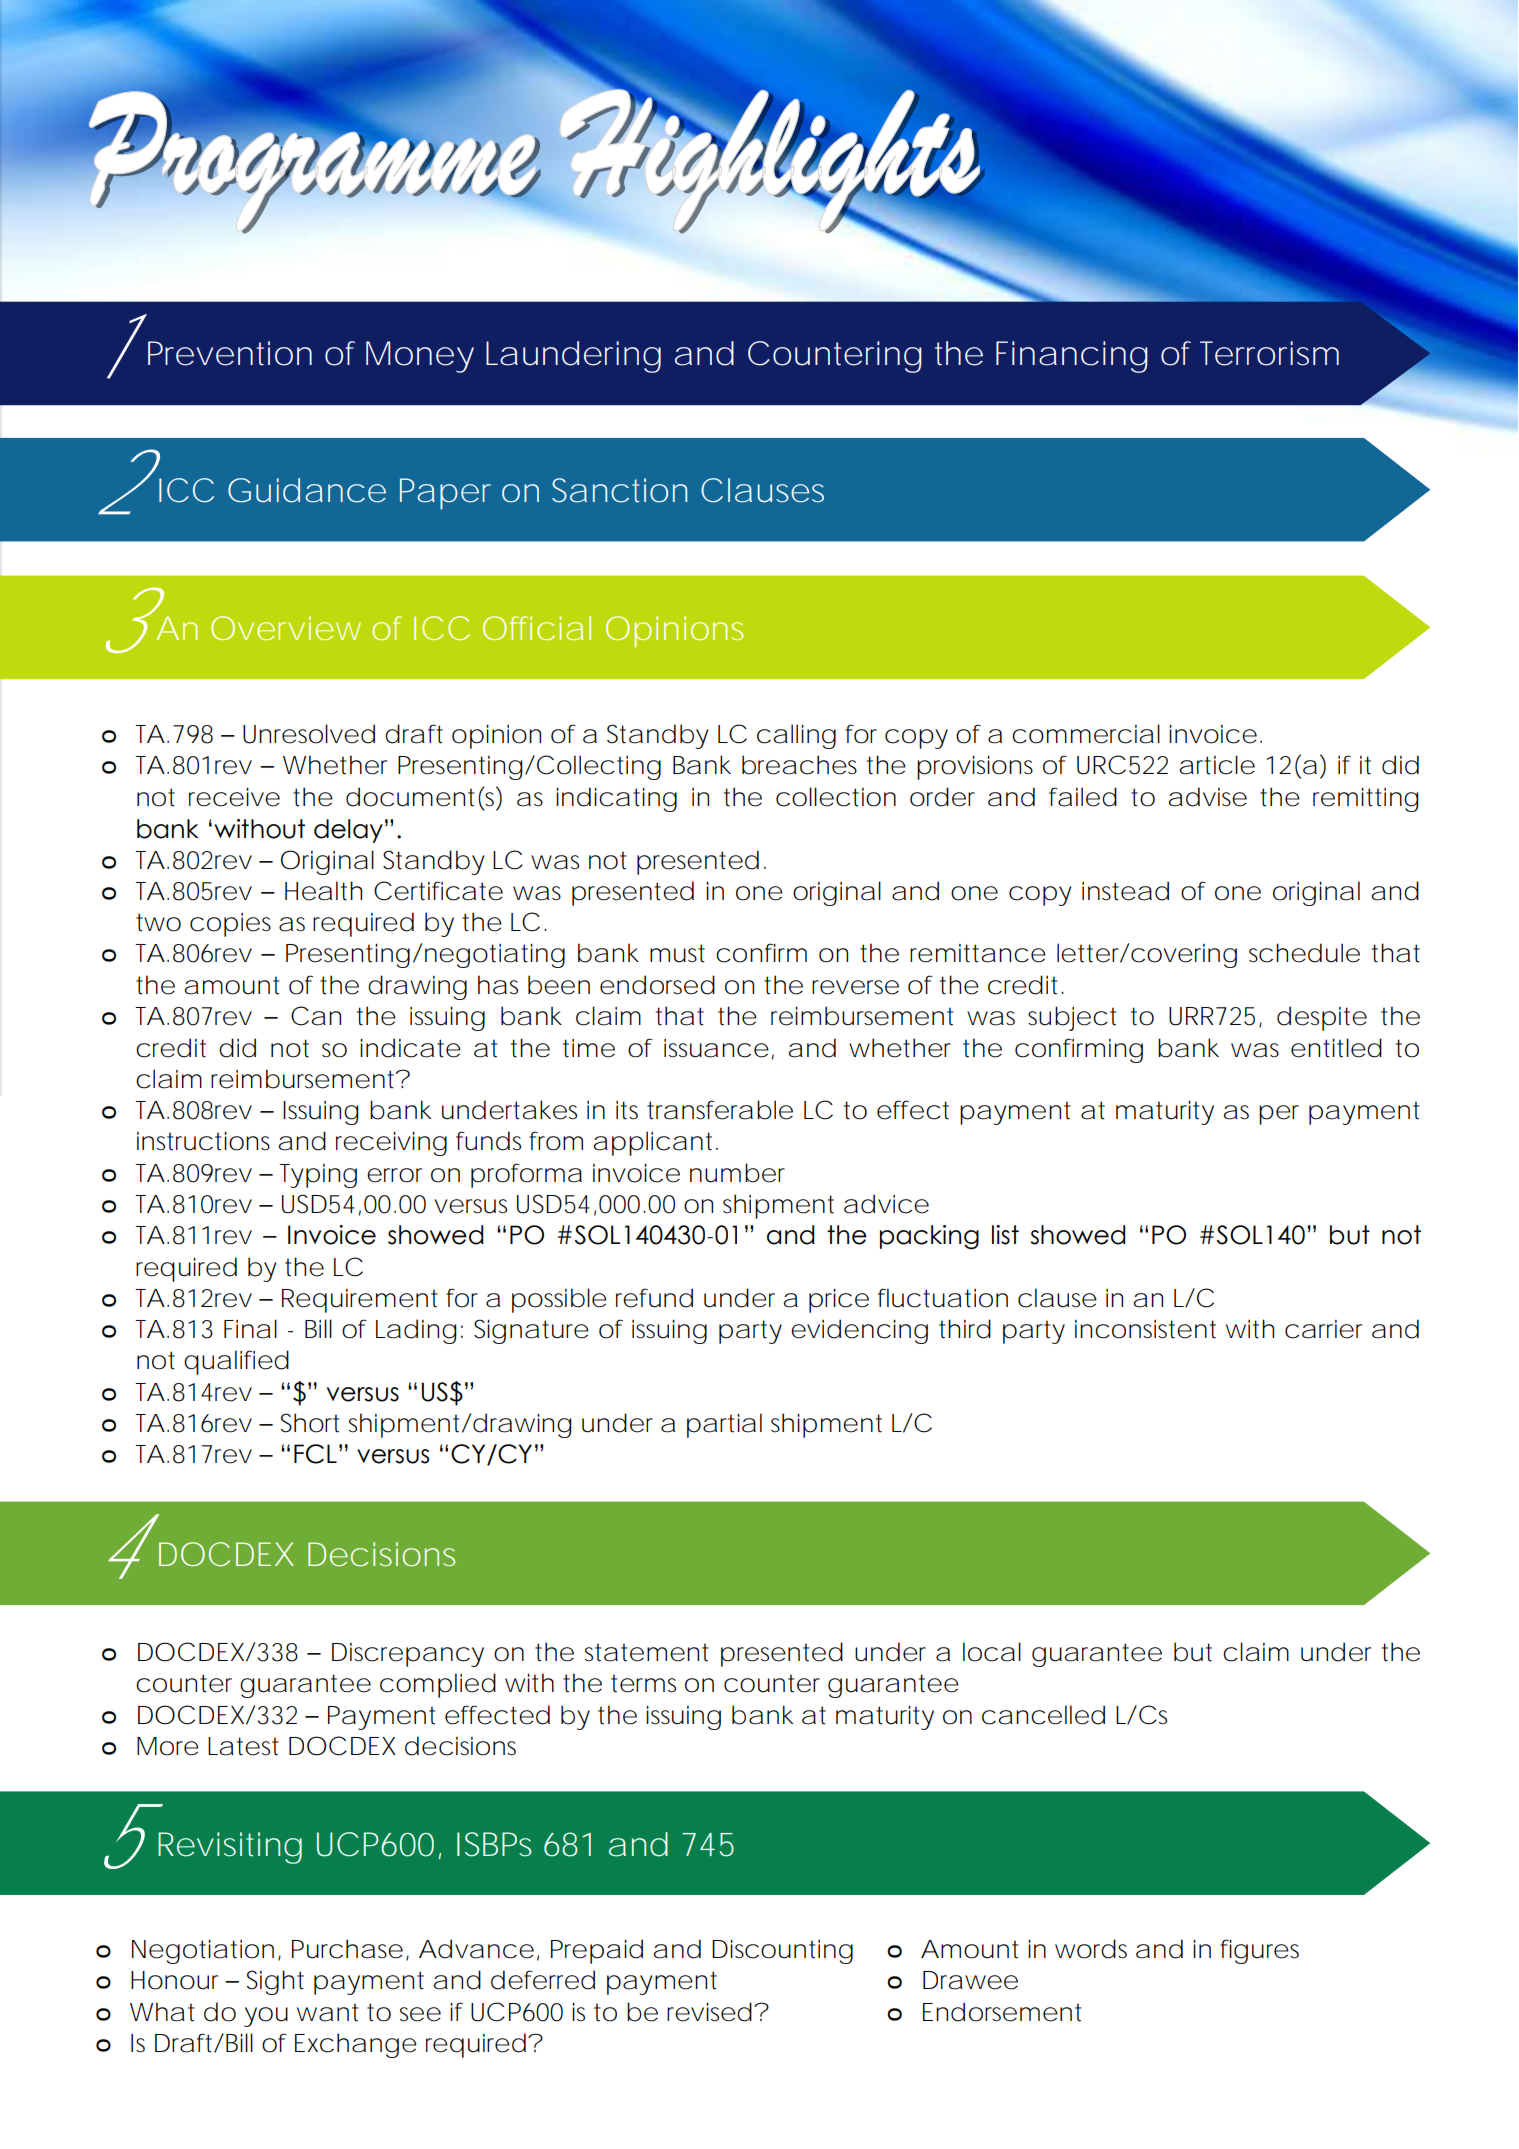 Image resolution: width=1519 pixels, height=2149 pixels. What do you see at coordinates (1259, 1951) in the page?
I see `figures` at bounding box center [1259, 1951].
